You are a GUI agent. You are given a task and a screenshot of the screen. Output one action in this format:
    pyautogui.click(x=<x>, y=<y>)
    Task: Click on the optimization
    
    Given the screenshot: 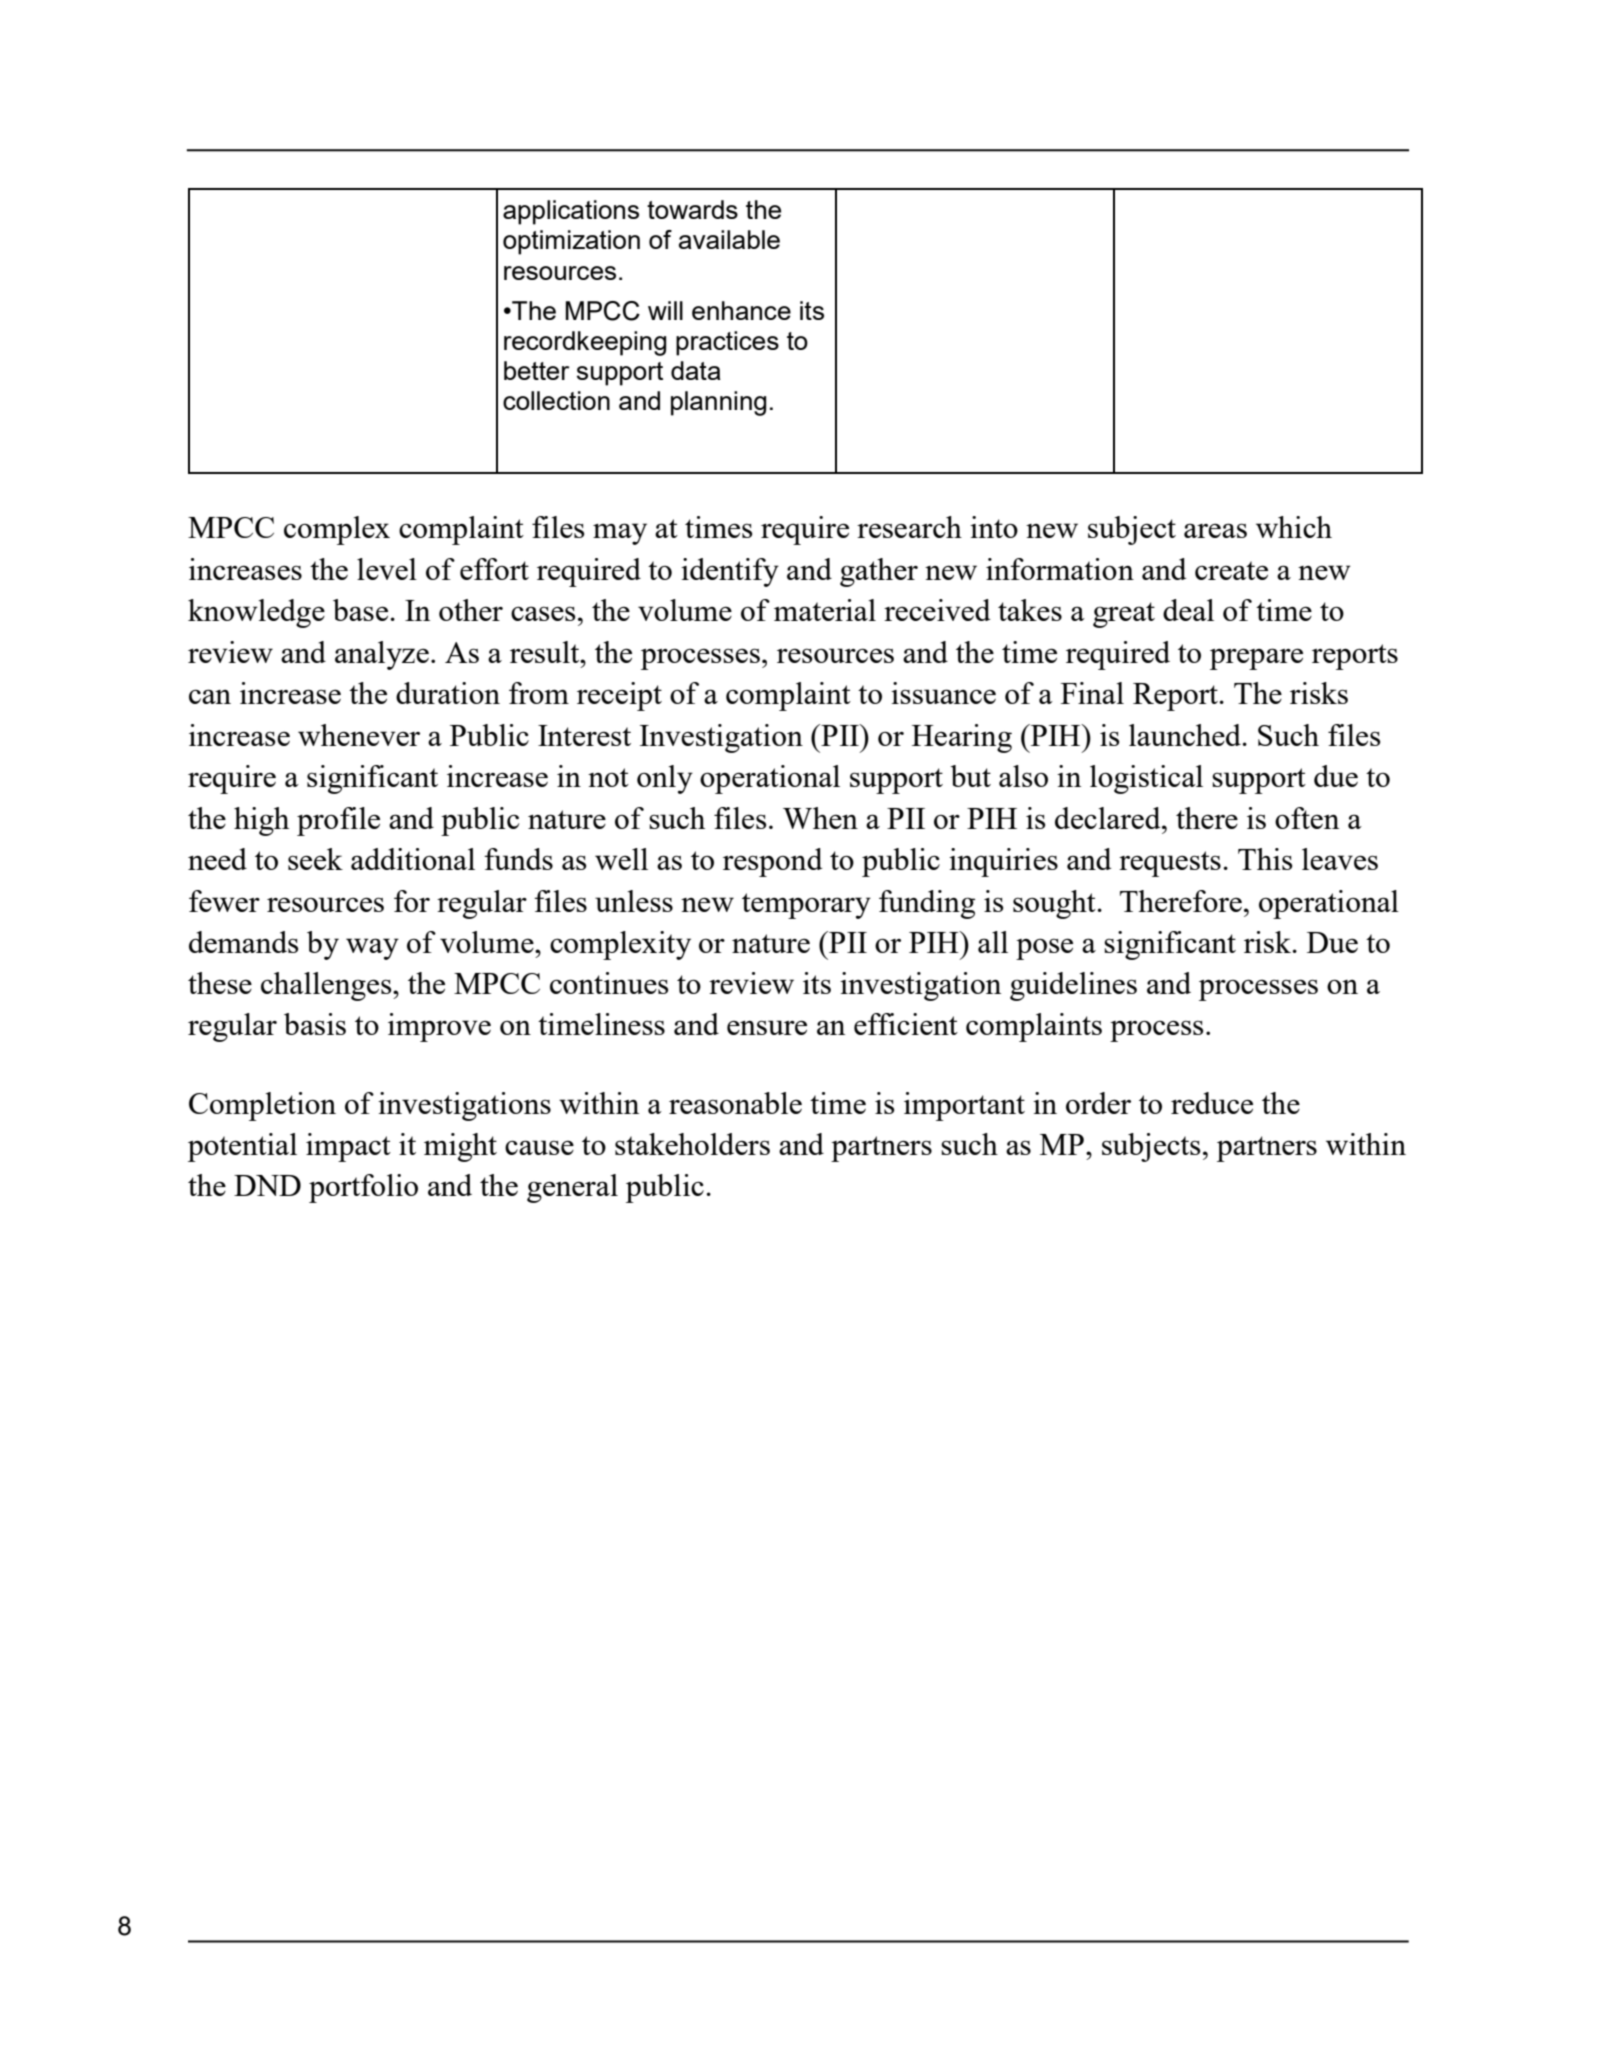 What is the action you would take?
    pyautogui.click(x=571, y=242)
